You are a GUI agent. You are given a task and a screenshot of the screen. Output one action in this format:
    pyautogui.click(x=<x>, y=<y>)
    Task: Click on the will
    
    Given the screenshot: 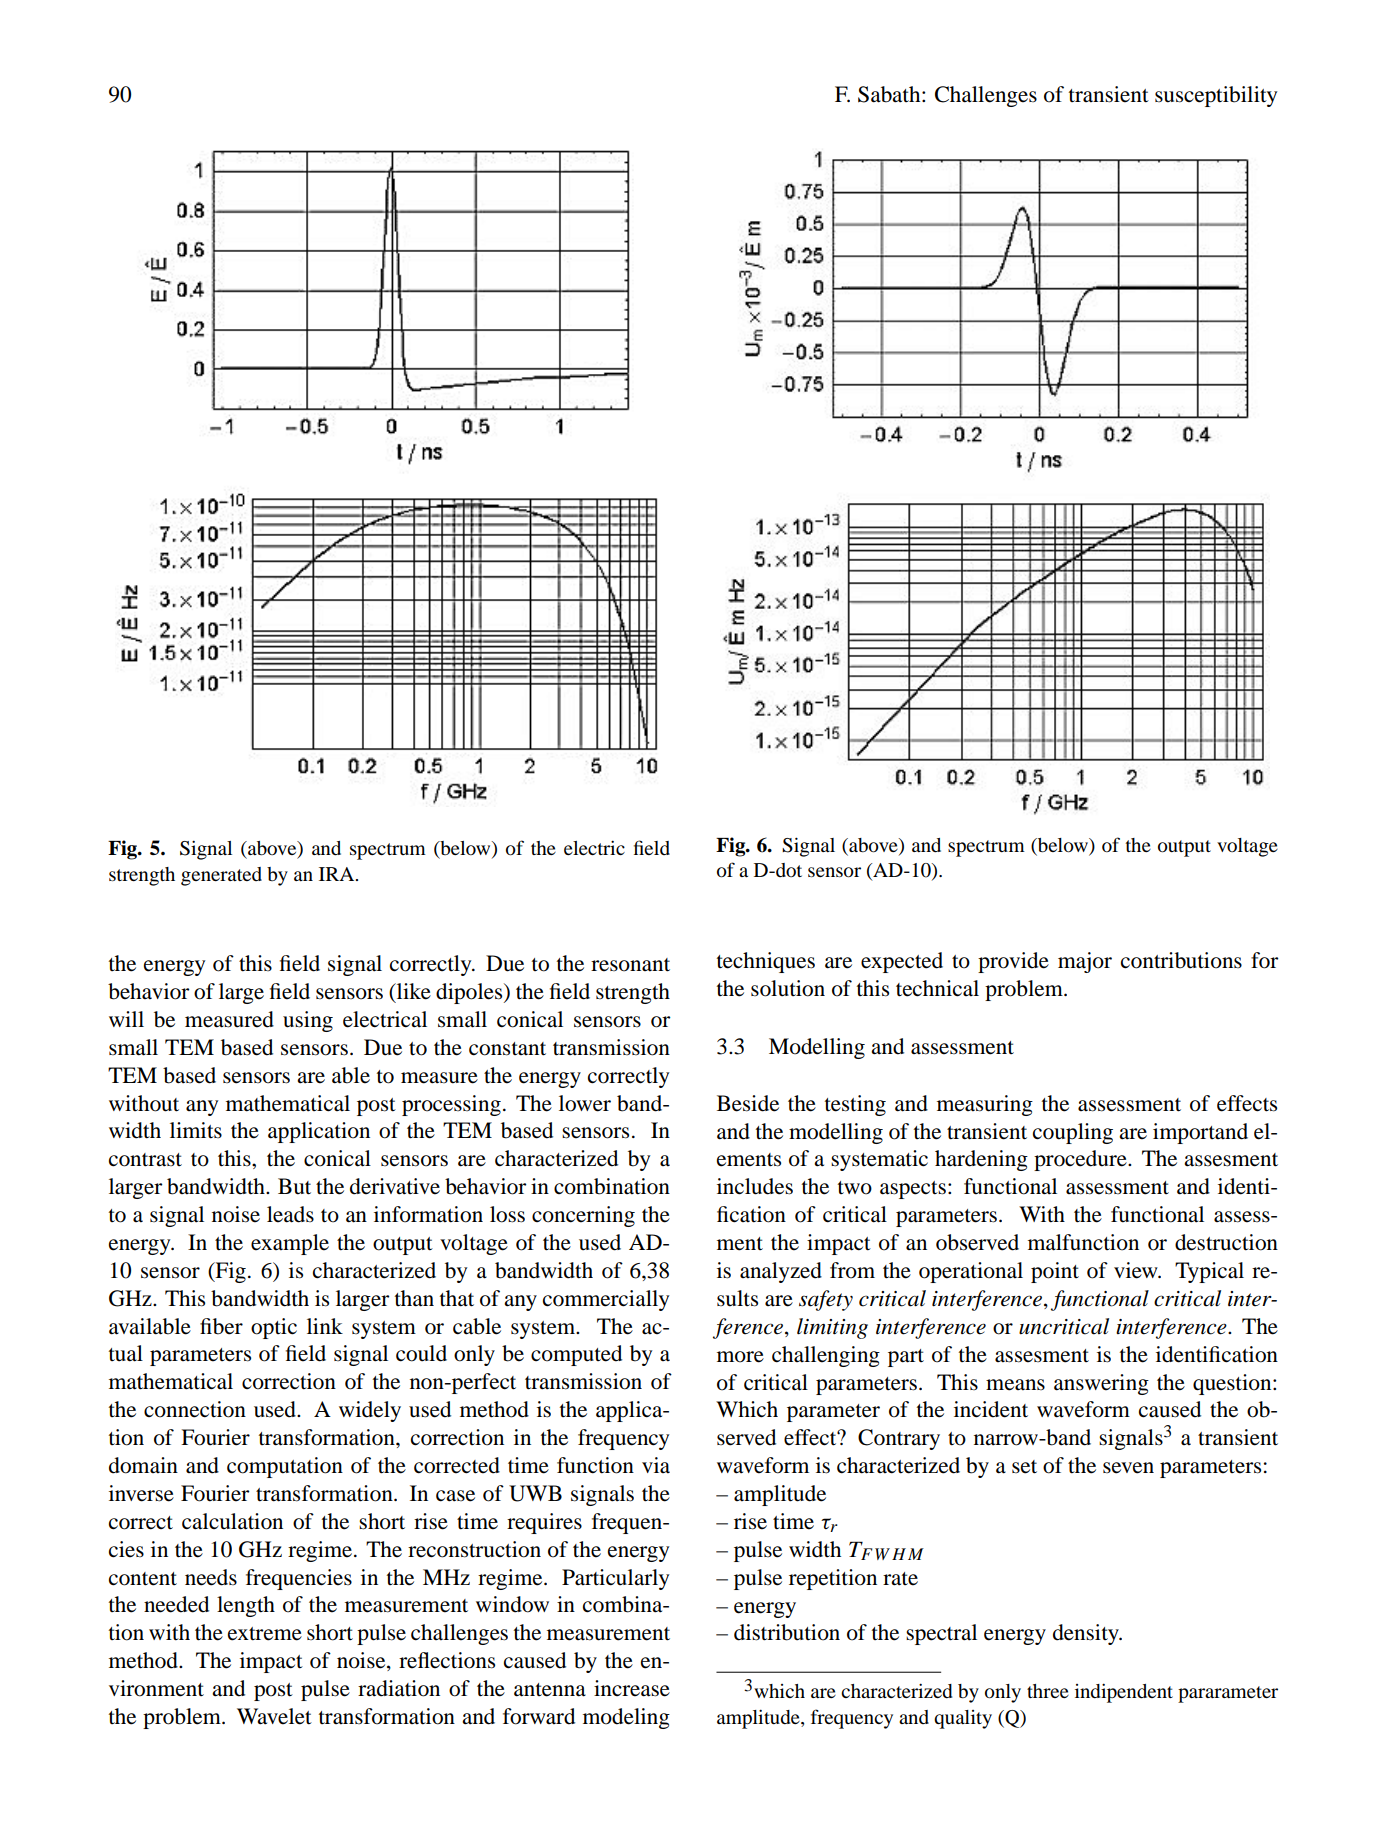 What is the action you would take?
    pyautogui.click(x=126, y=1019)
